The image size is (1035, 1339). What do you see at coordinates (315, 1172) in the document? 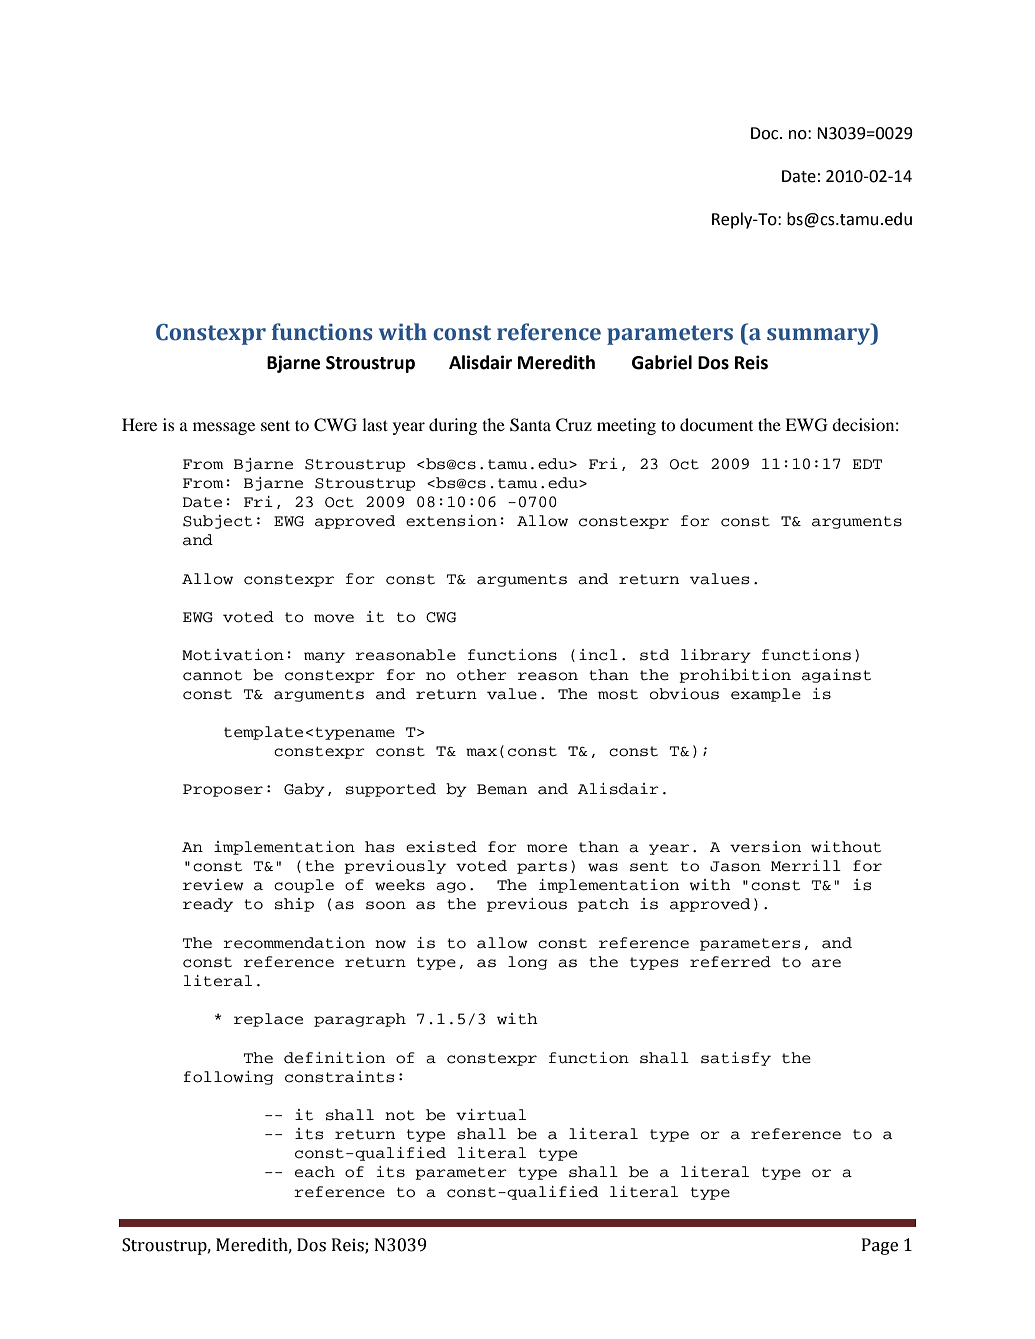
I see `each` at bounding box center [315, 1172].
